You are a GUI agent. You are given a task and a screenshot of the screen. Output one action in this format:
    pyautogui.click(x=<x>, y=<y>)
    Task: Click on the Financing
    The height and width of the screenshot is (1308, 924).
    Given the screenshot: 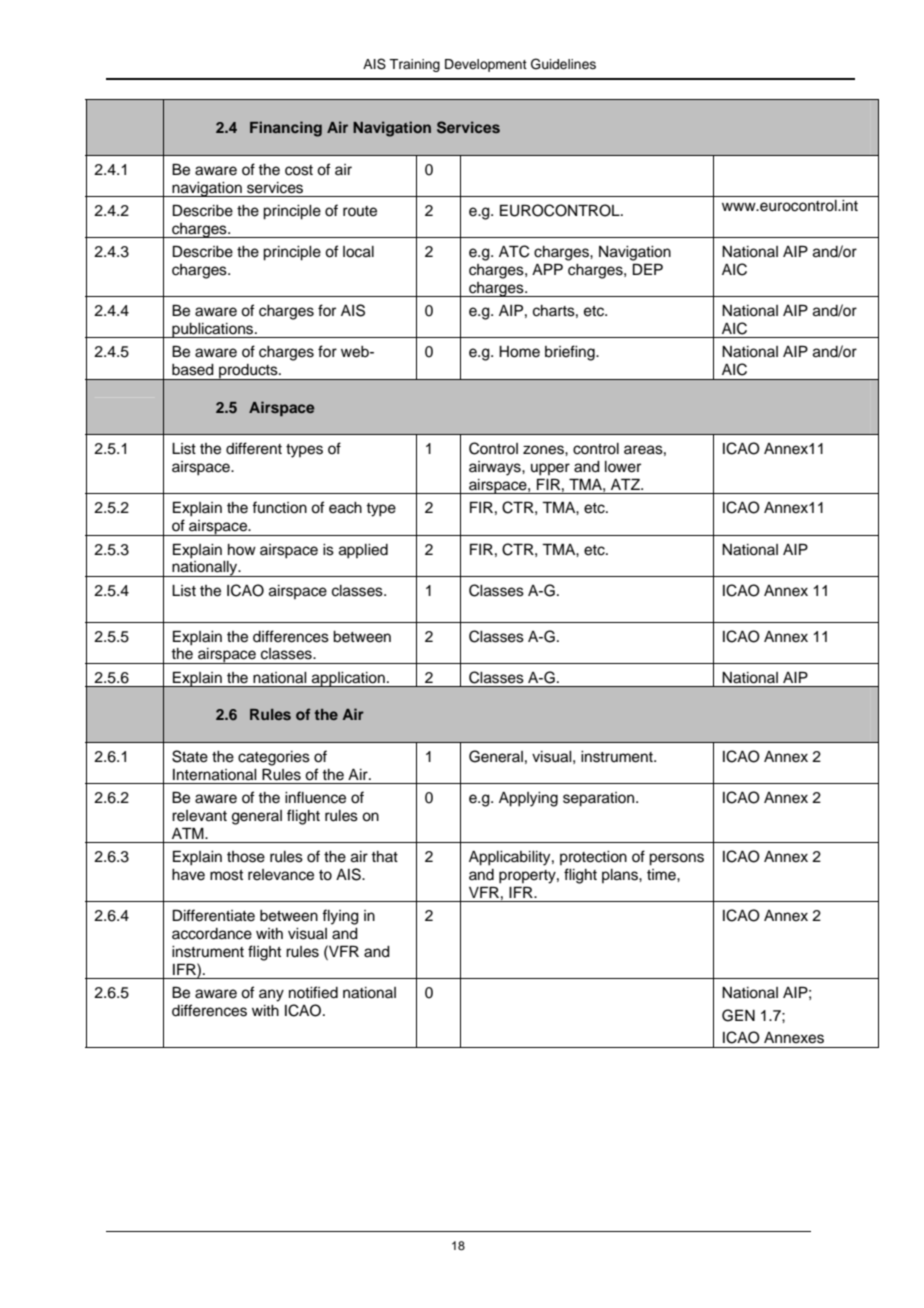 What is the action you would take?
    pyautogui.click(x=286, y=129)
